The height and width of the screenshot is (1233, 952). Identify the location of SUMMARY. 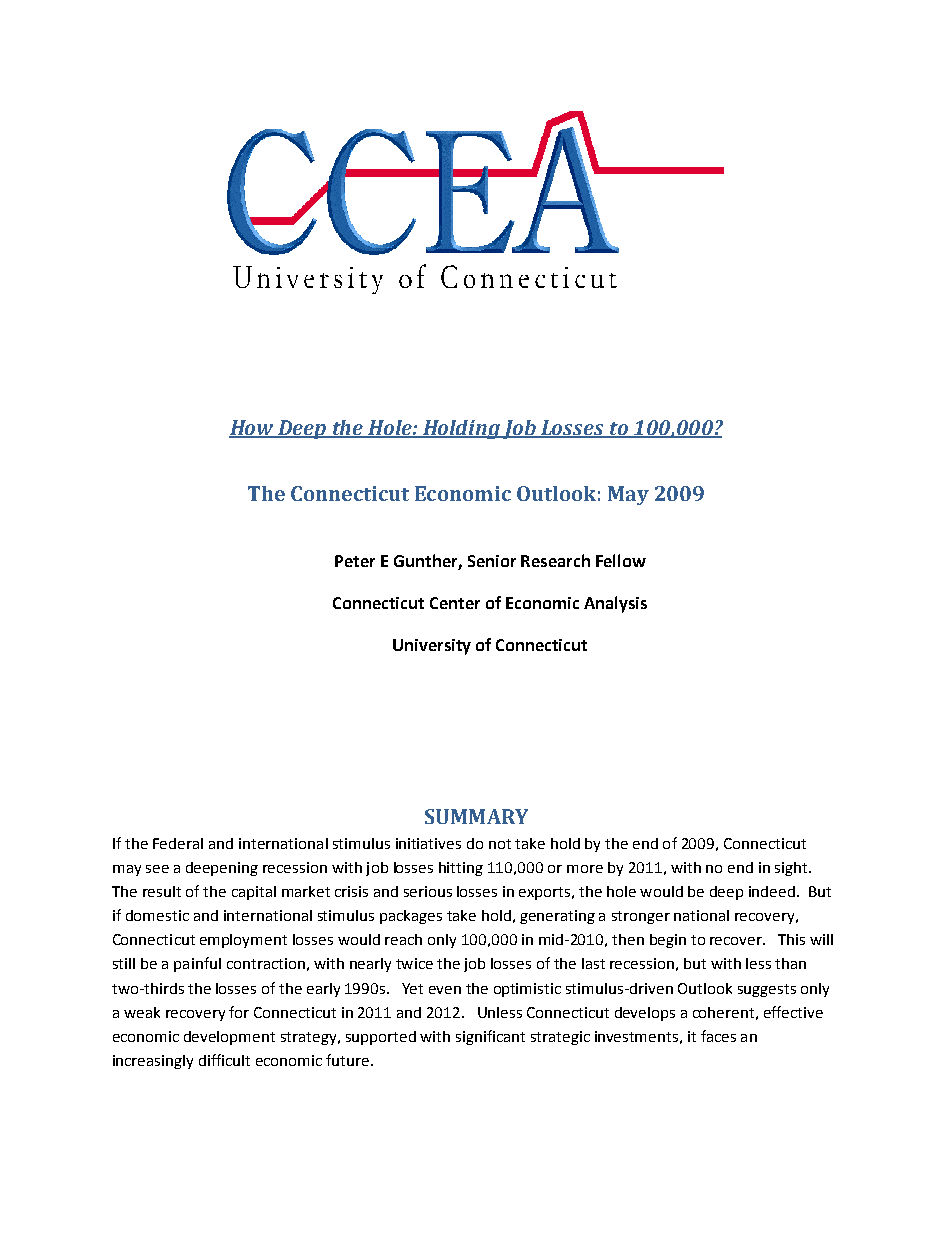
(476, 816).
